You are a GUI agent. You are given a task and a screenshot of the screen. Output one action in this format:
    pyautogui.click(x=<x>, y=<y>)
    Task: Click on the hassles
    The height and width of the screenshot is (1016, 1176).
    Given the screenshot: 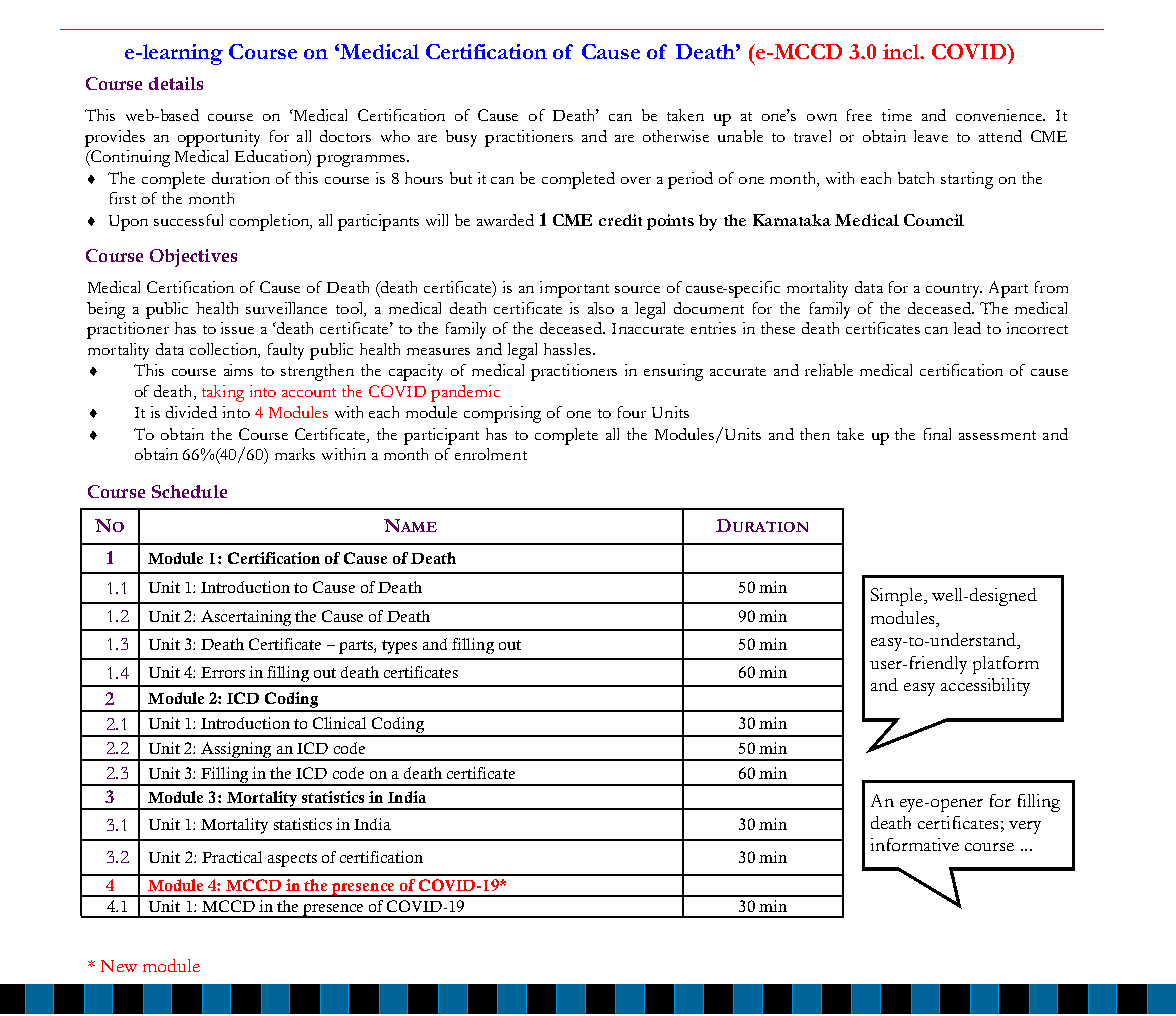 What is the action you would take?
    pyautogui.click(x=567, y=349)
